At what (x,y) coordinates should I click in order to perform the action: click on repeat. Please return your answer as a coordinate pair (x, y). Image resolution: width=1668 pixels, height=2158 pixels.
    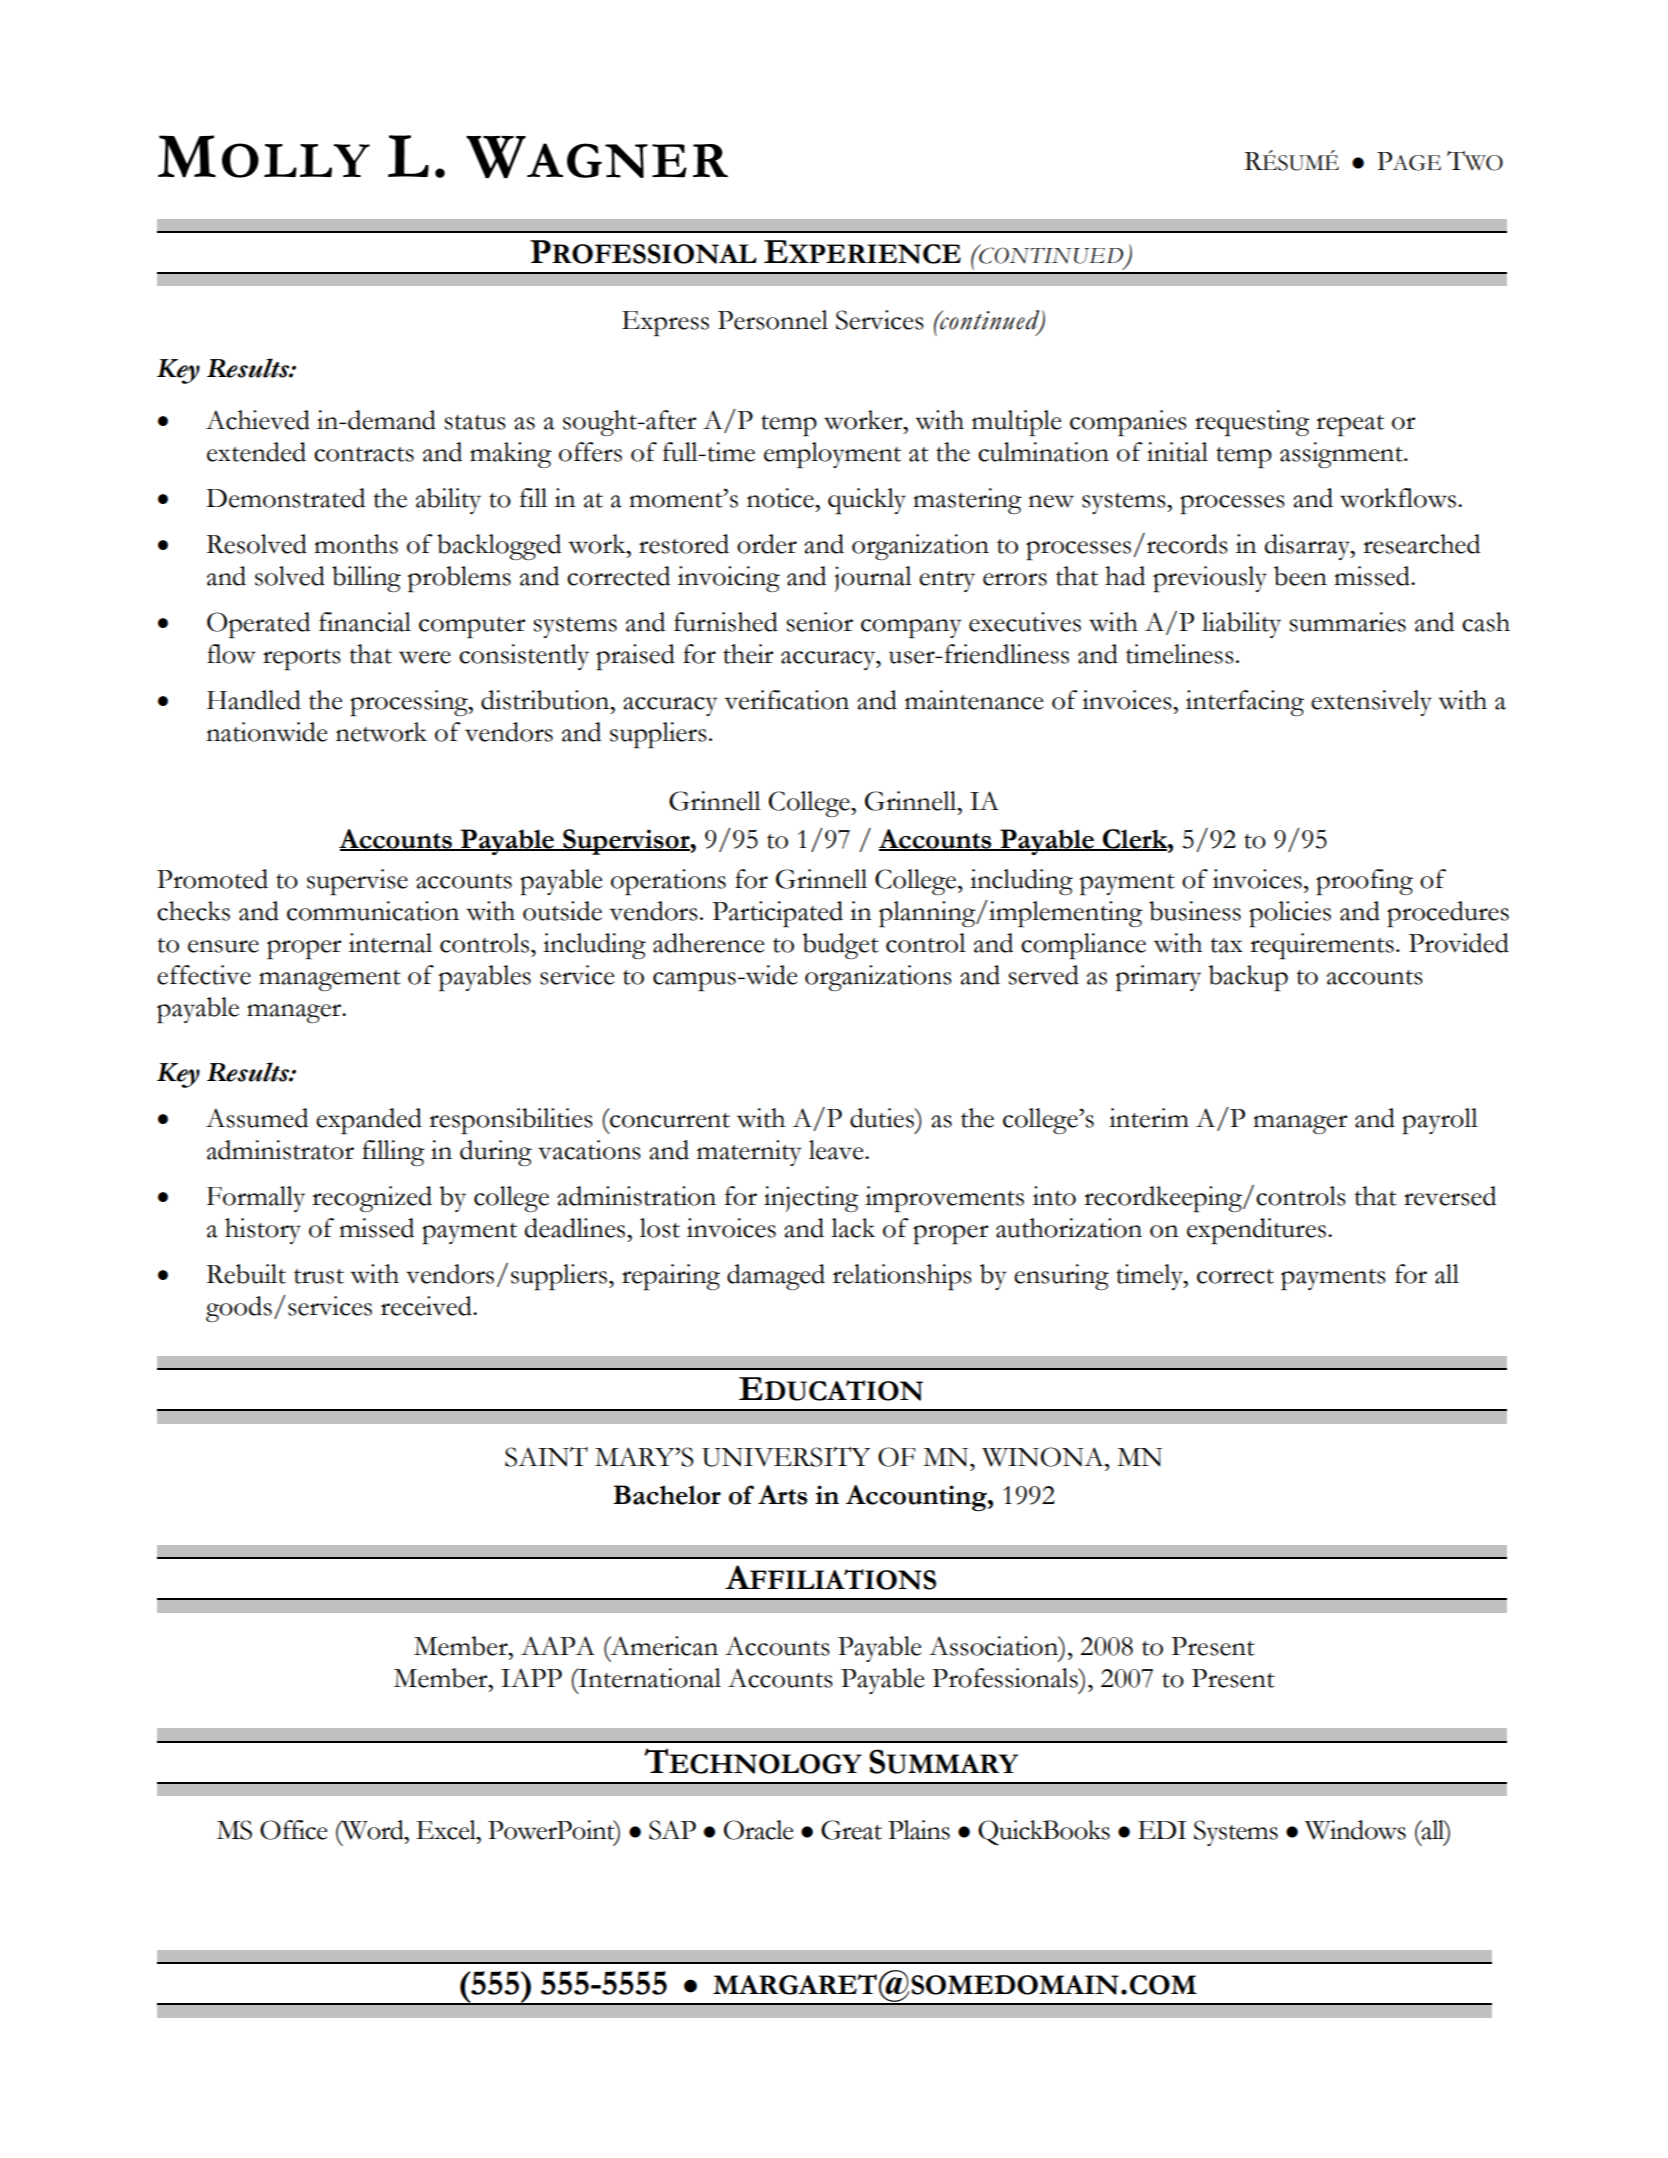
    Looking at the image, I should click on (1350, 425).
